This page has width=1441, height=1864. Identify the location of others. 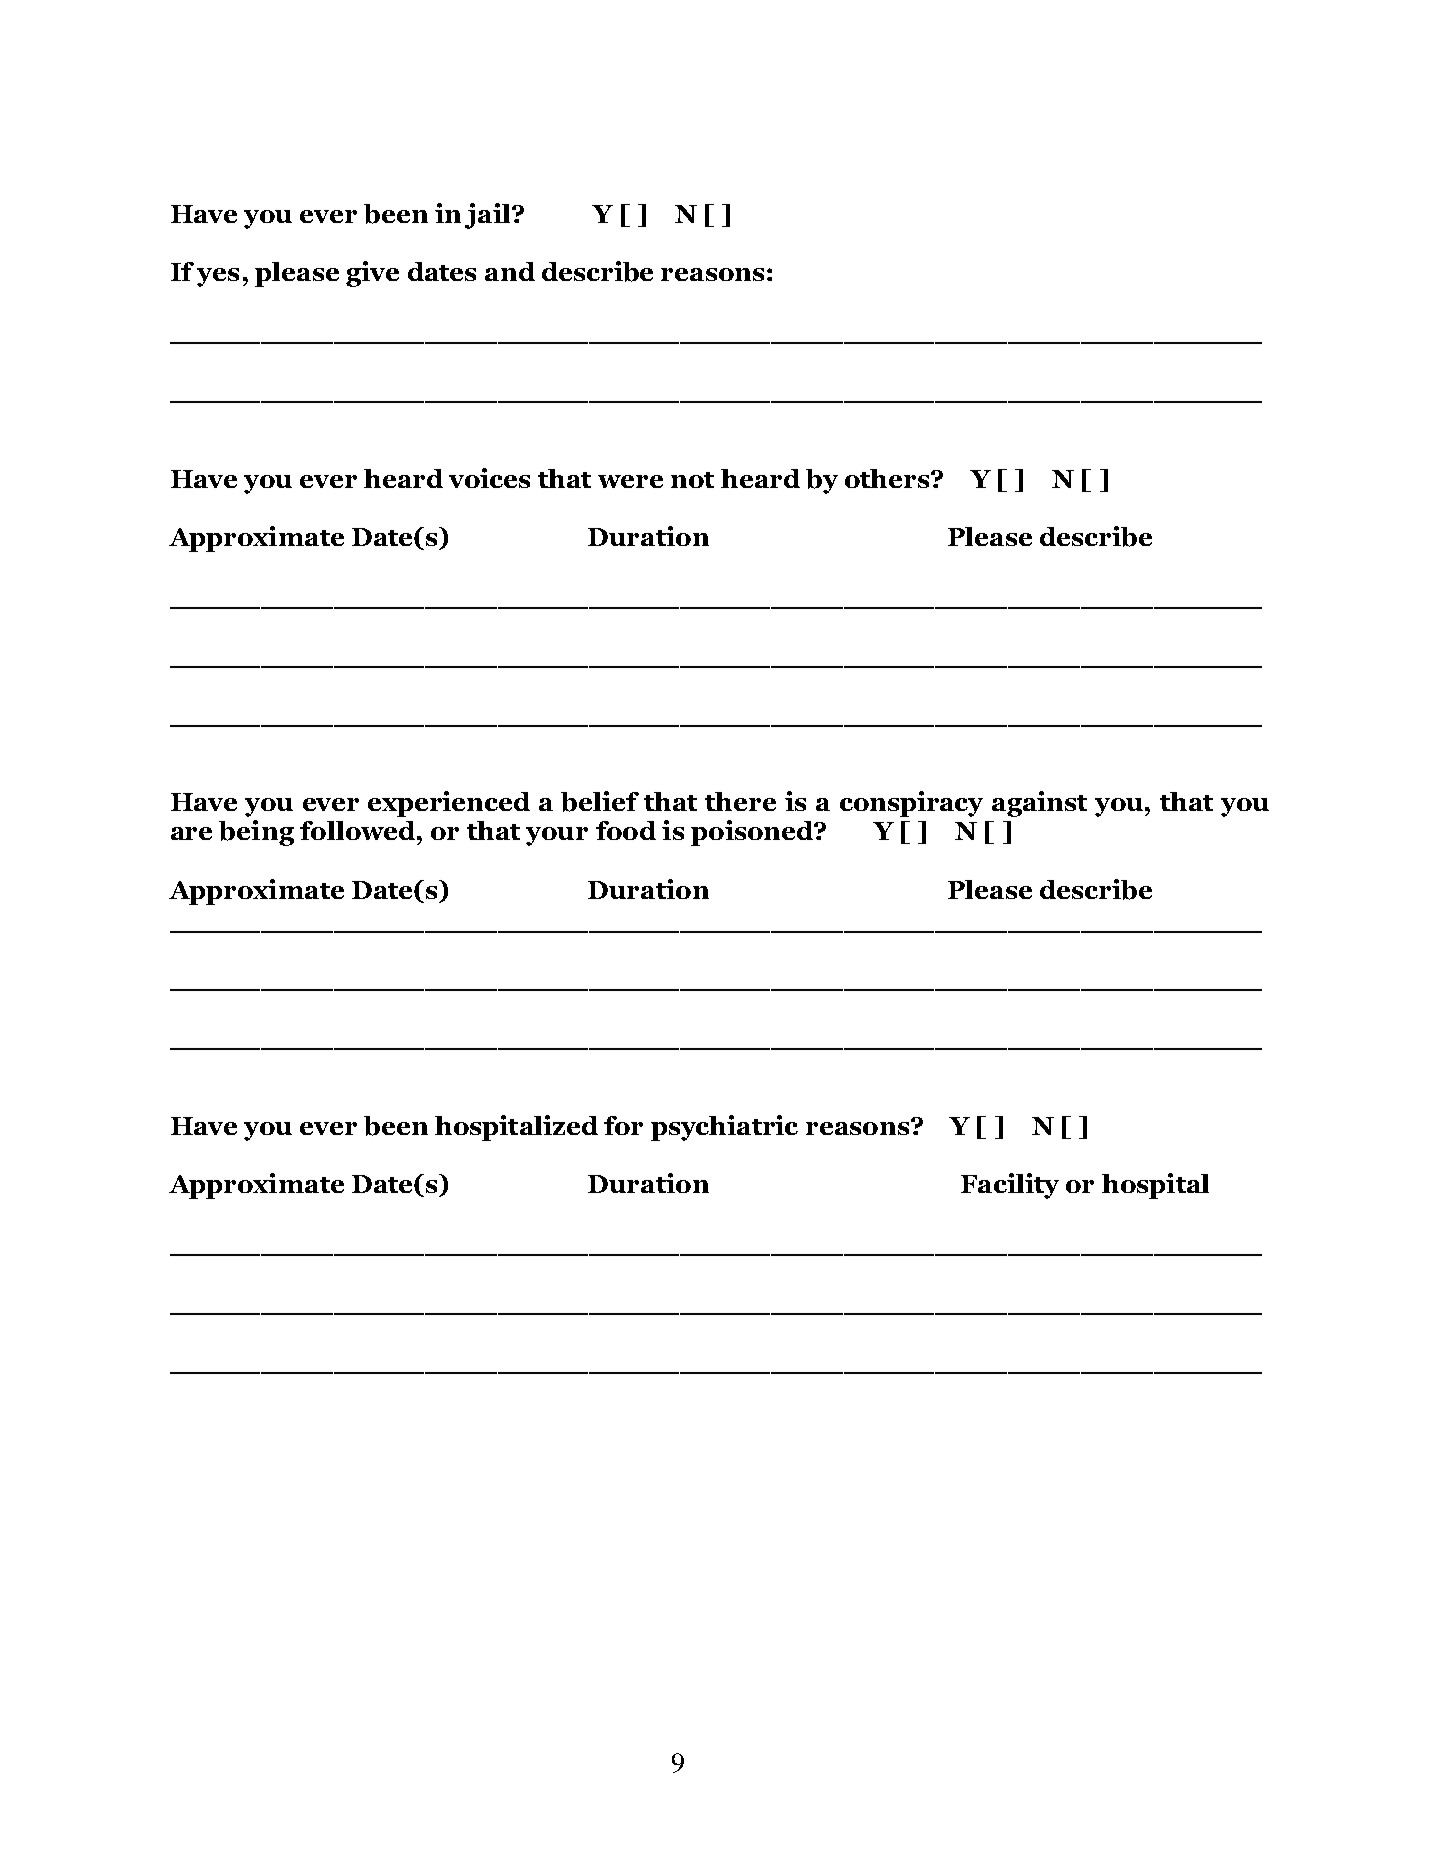
(888, 478).
